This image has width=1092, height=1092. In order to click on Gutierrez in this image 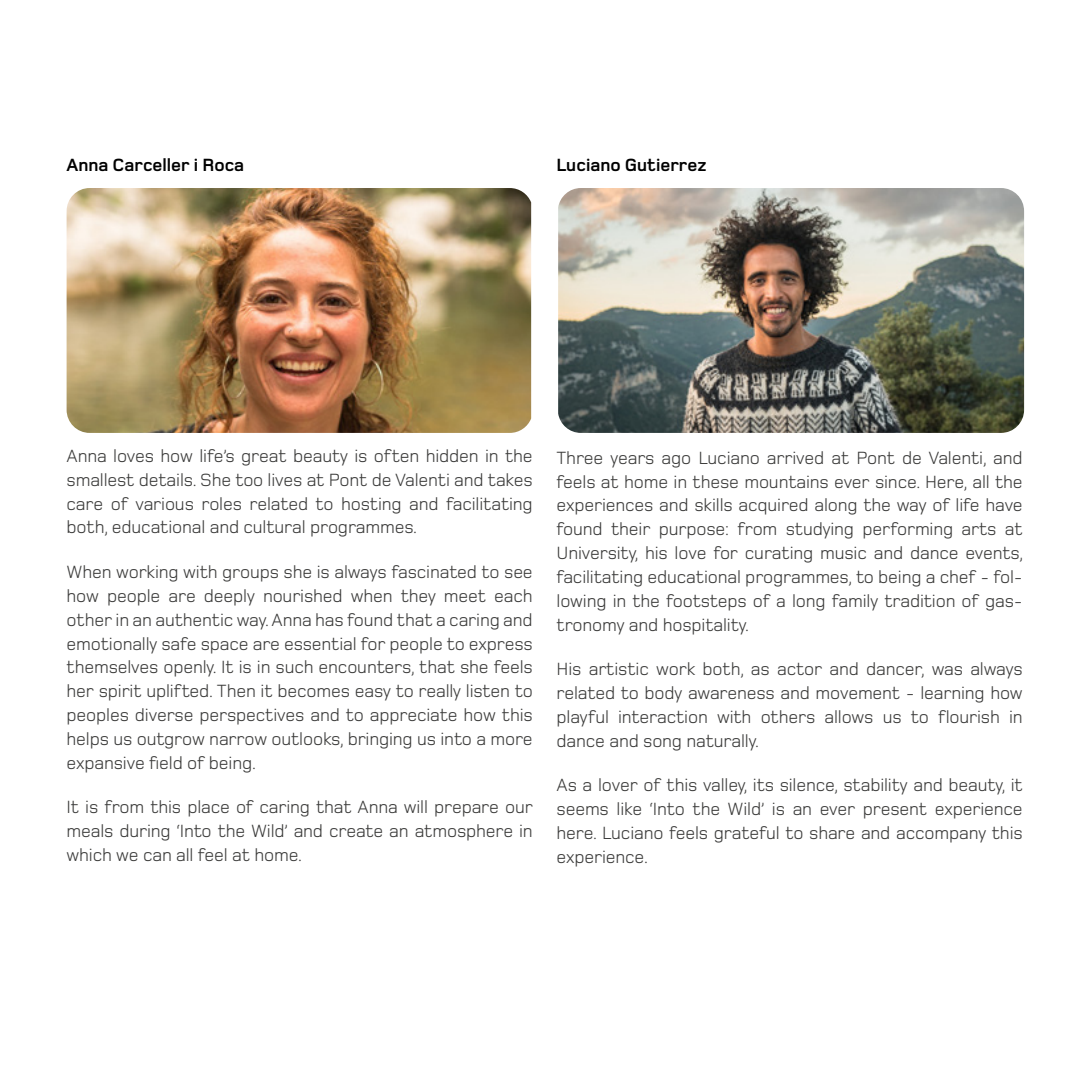, I will do `click(665, 164)`.
